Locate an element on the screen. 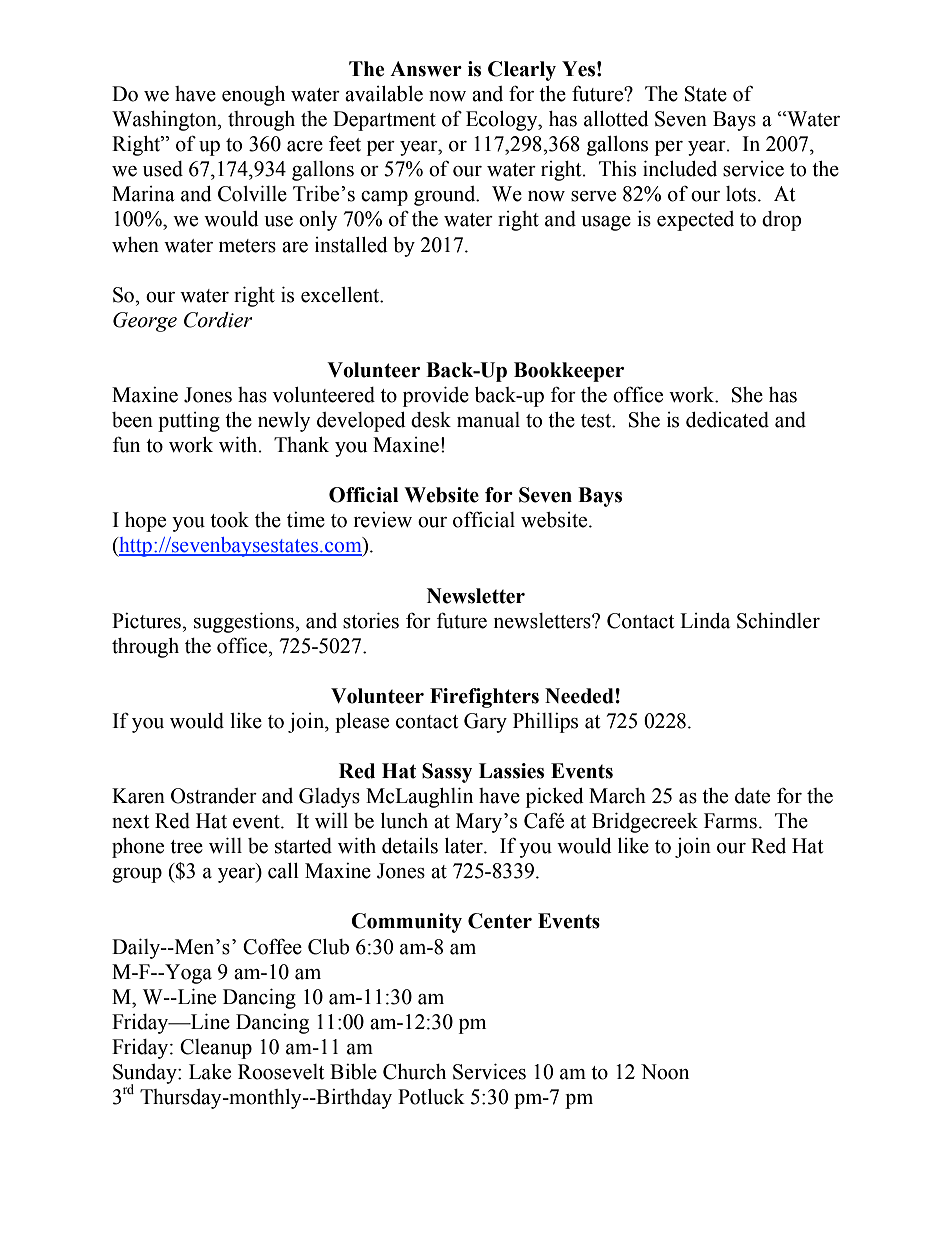  date is located at coordinates (752, 796).
